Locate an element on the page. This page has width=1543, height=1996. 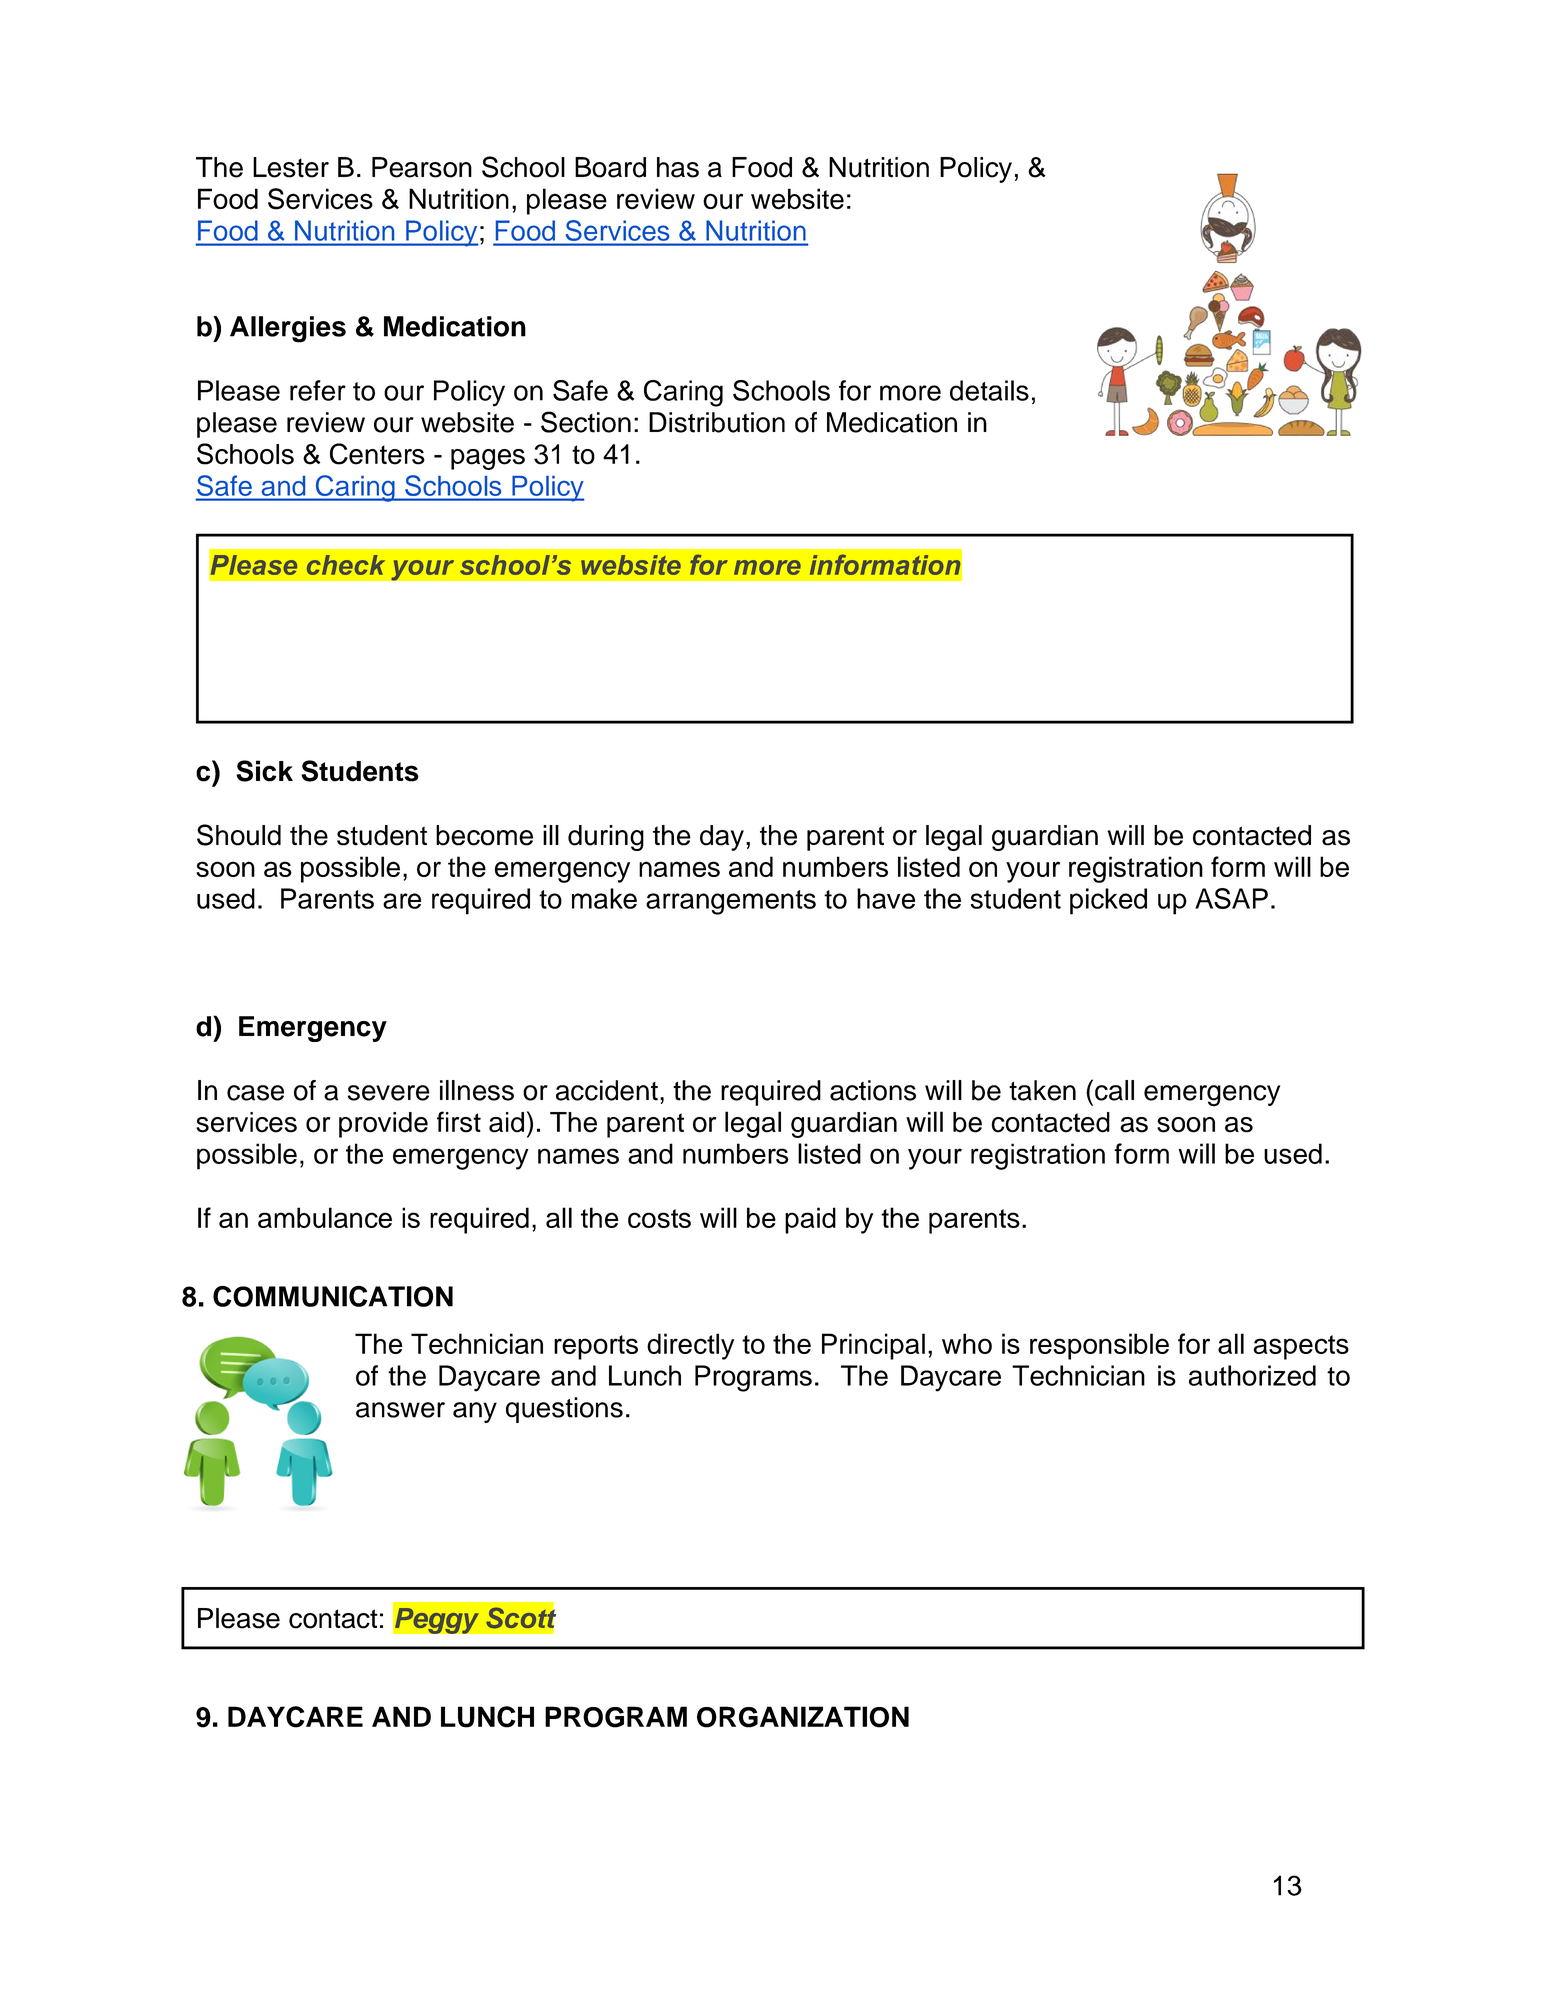
arrangements is located at coordinates (731, 902).
